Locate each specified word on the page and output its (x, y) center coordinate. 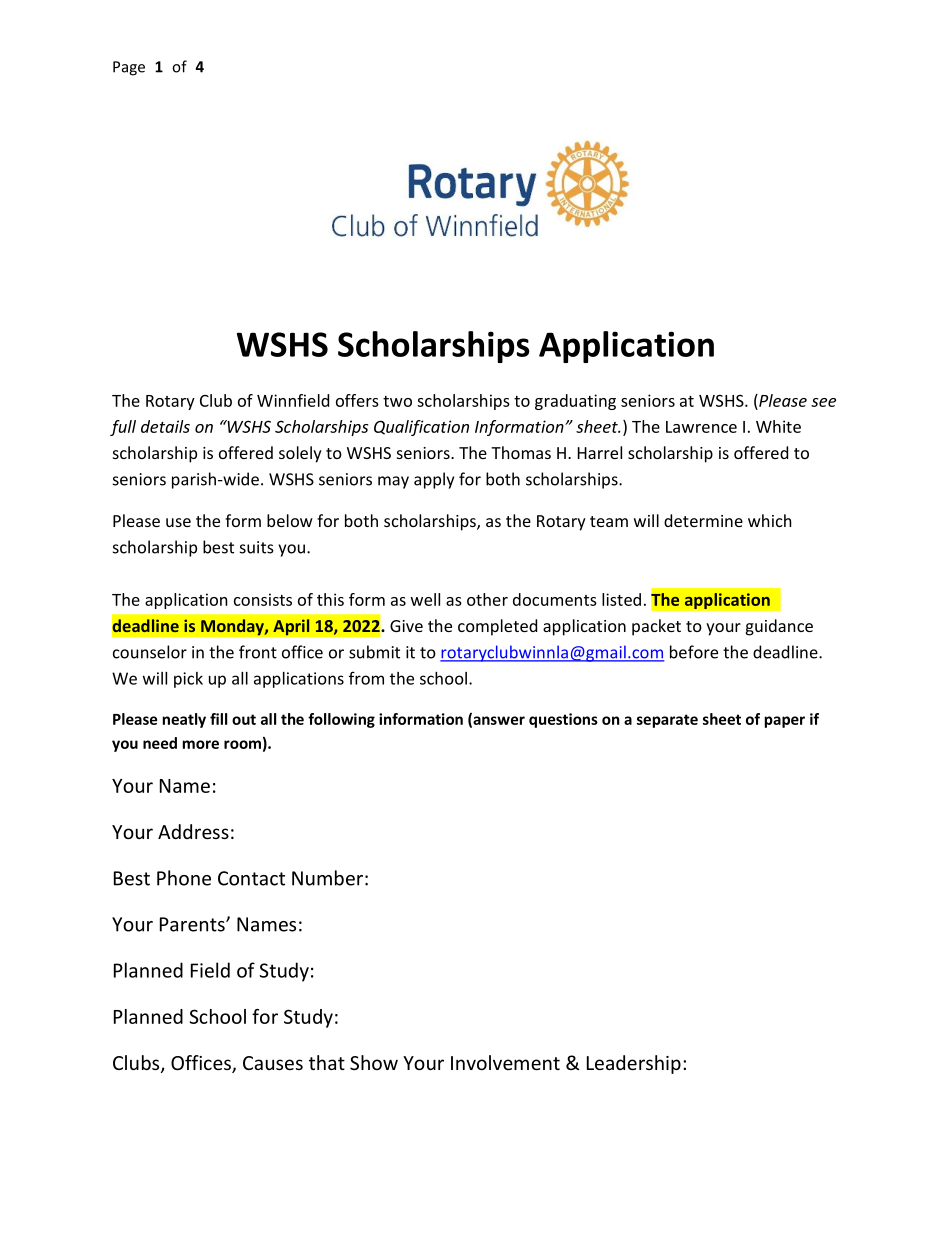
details (165, 426)
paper (785, 722)
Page (129, 68)
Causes (273, 1063)
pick (188, 680)
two (397, 401)
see (823, 402)
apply (434, 480)
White (778, 426)
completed (497, 627)
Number (327, 878)
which (770, 520)
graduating (575, 402)
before (694, 652)
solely (300, 454)
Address (193, 831)
